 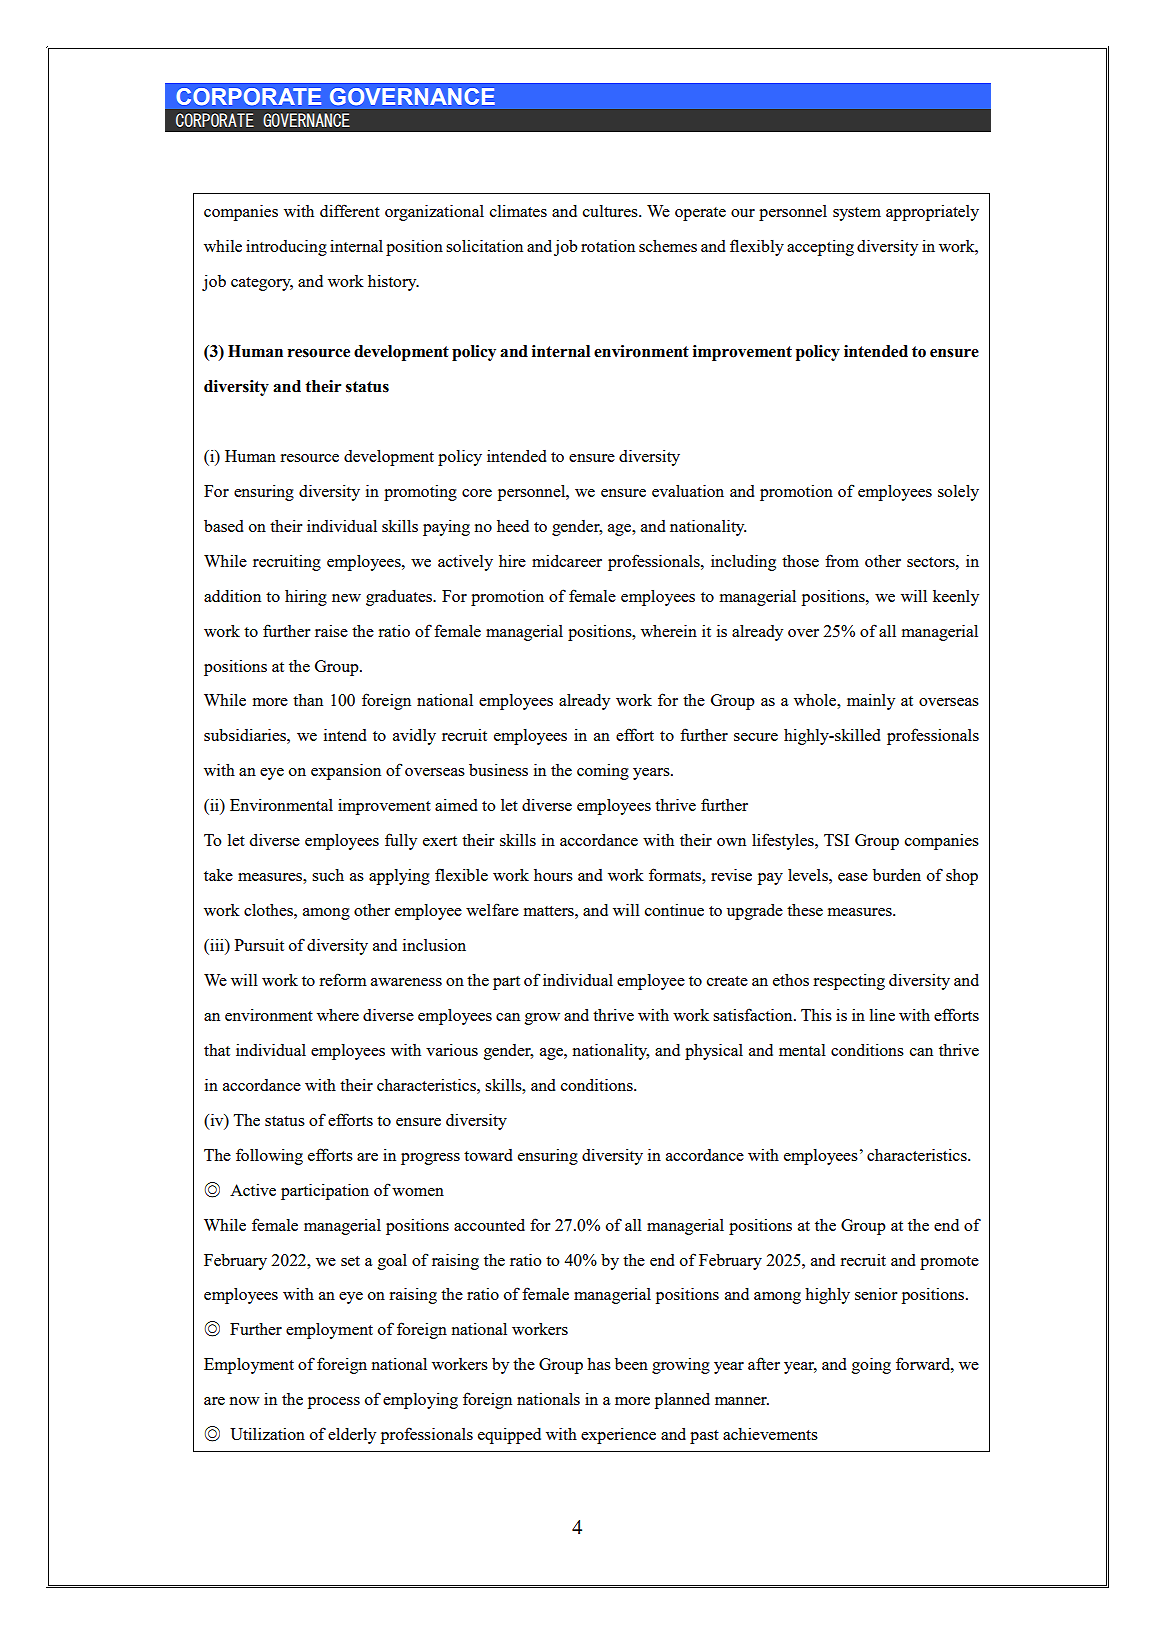 I want to click on system, so click(x=857, y=214).
